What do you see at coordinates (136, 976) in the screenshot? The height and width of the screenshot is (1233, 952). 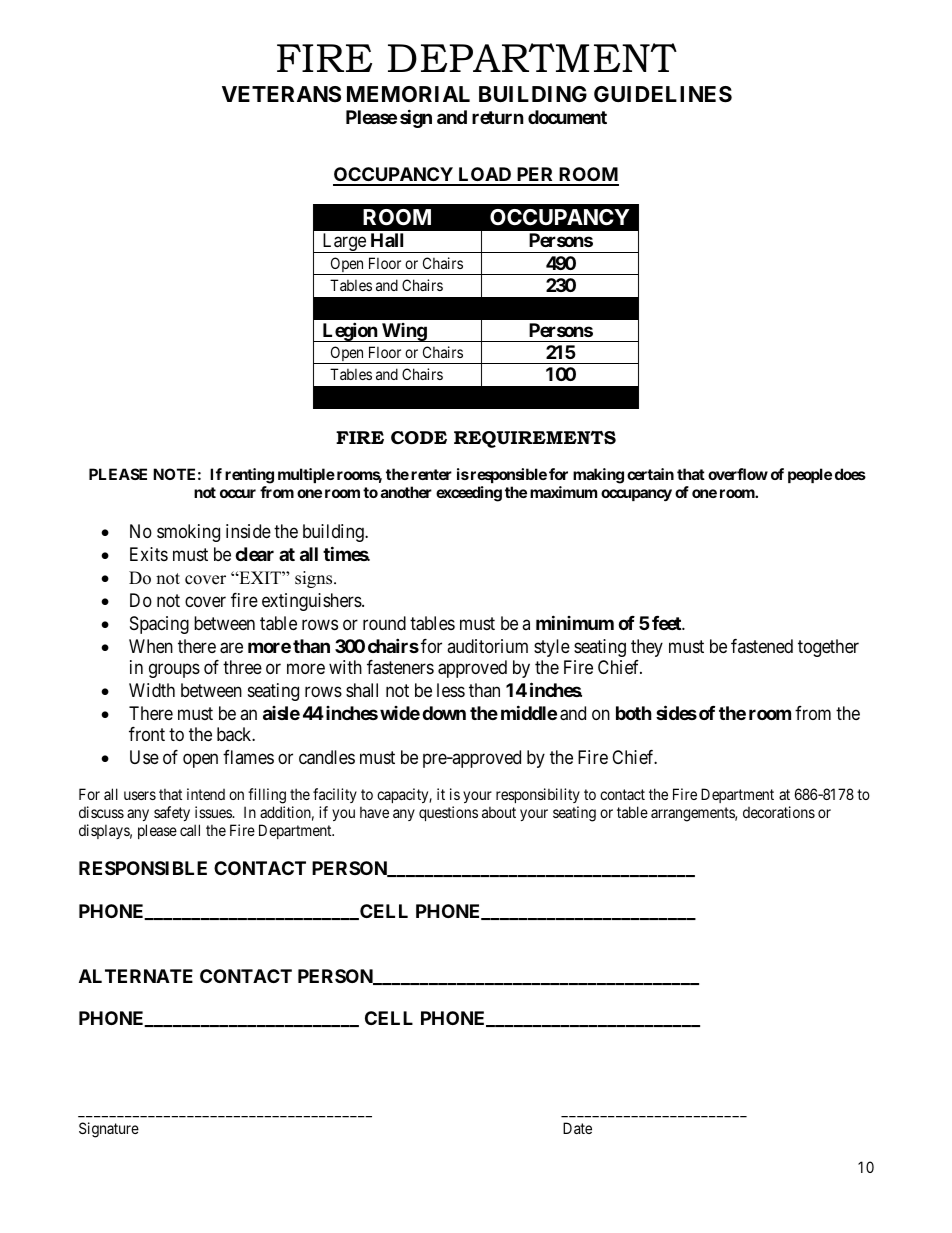 I see `ALTERNATE` at bounding box center [136, 976].
